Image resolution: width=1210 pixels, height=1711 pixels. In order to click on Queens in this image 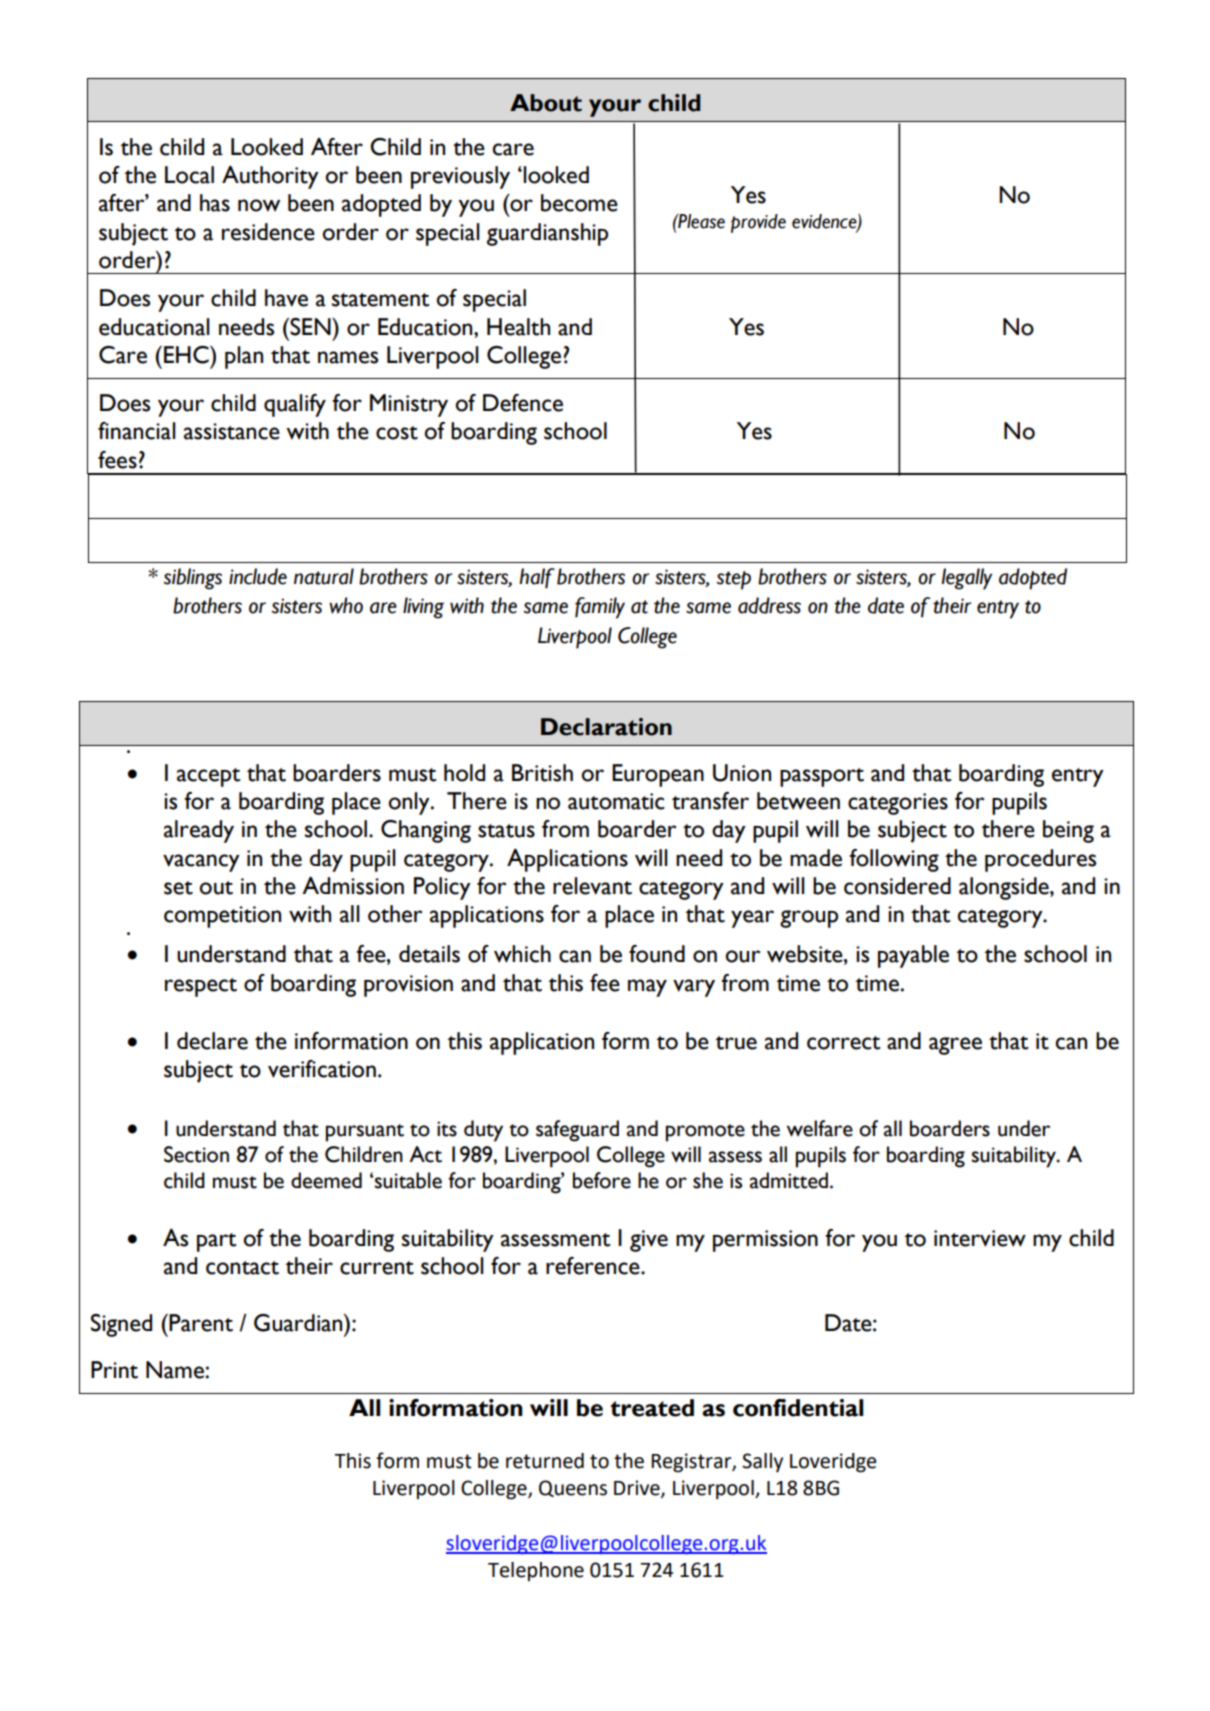, I will do `click(573, 1488)`.
